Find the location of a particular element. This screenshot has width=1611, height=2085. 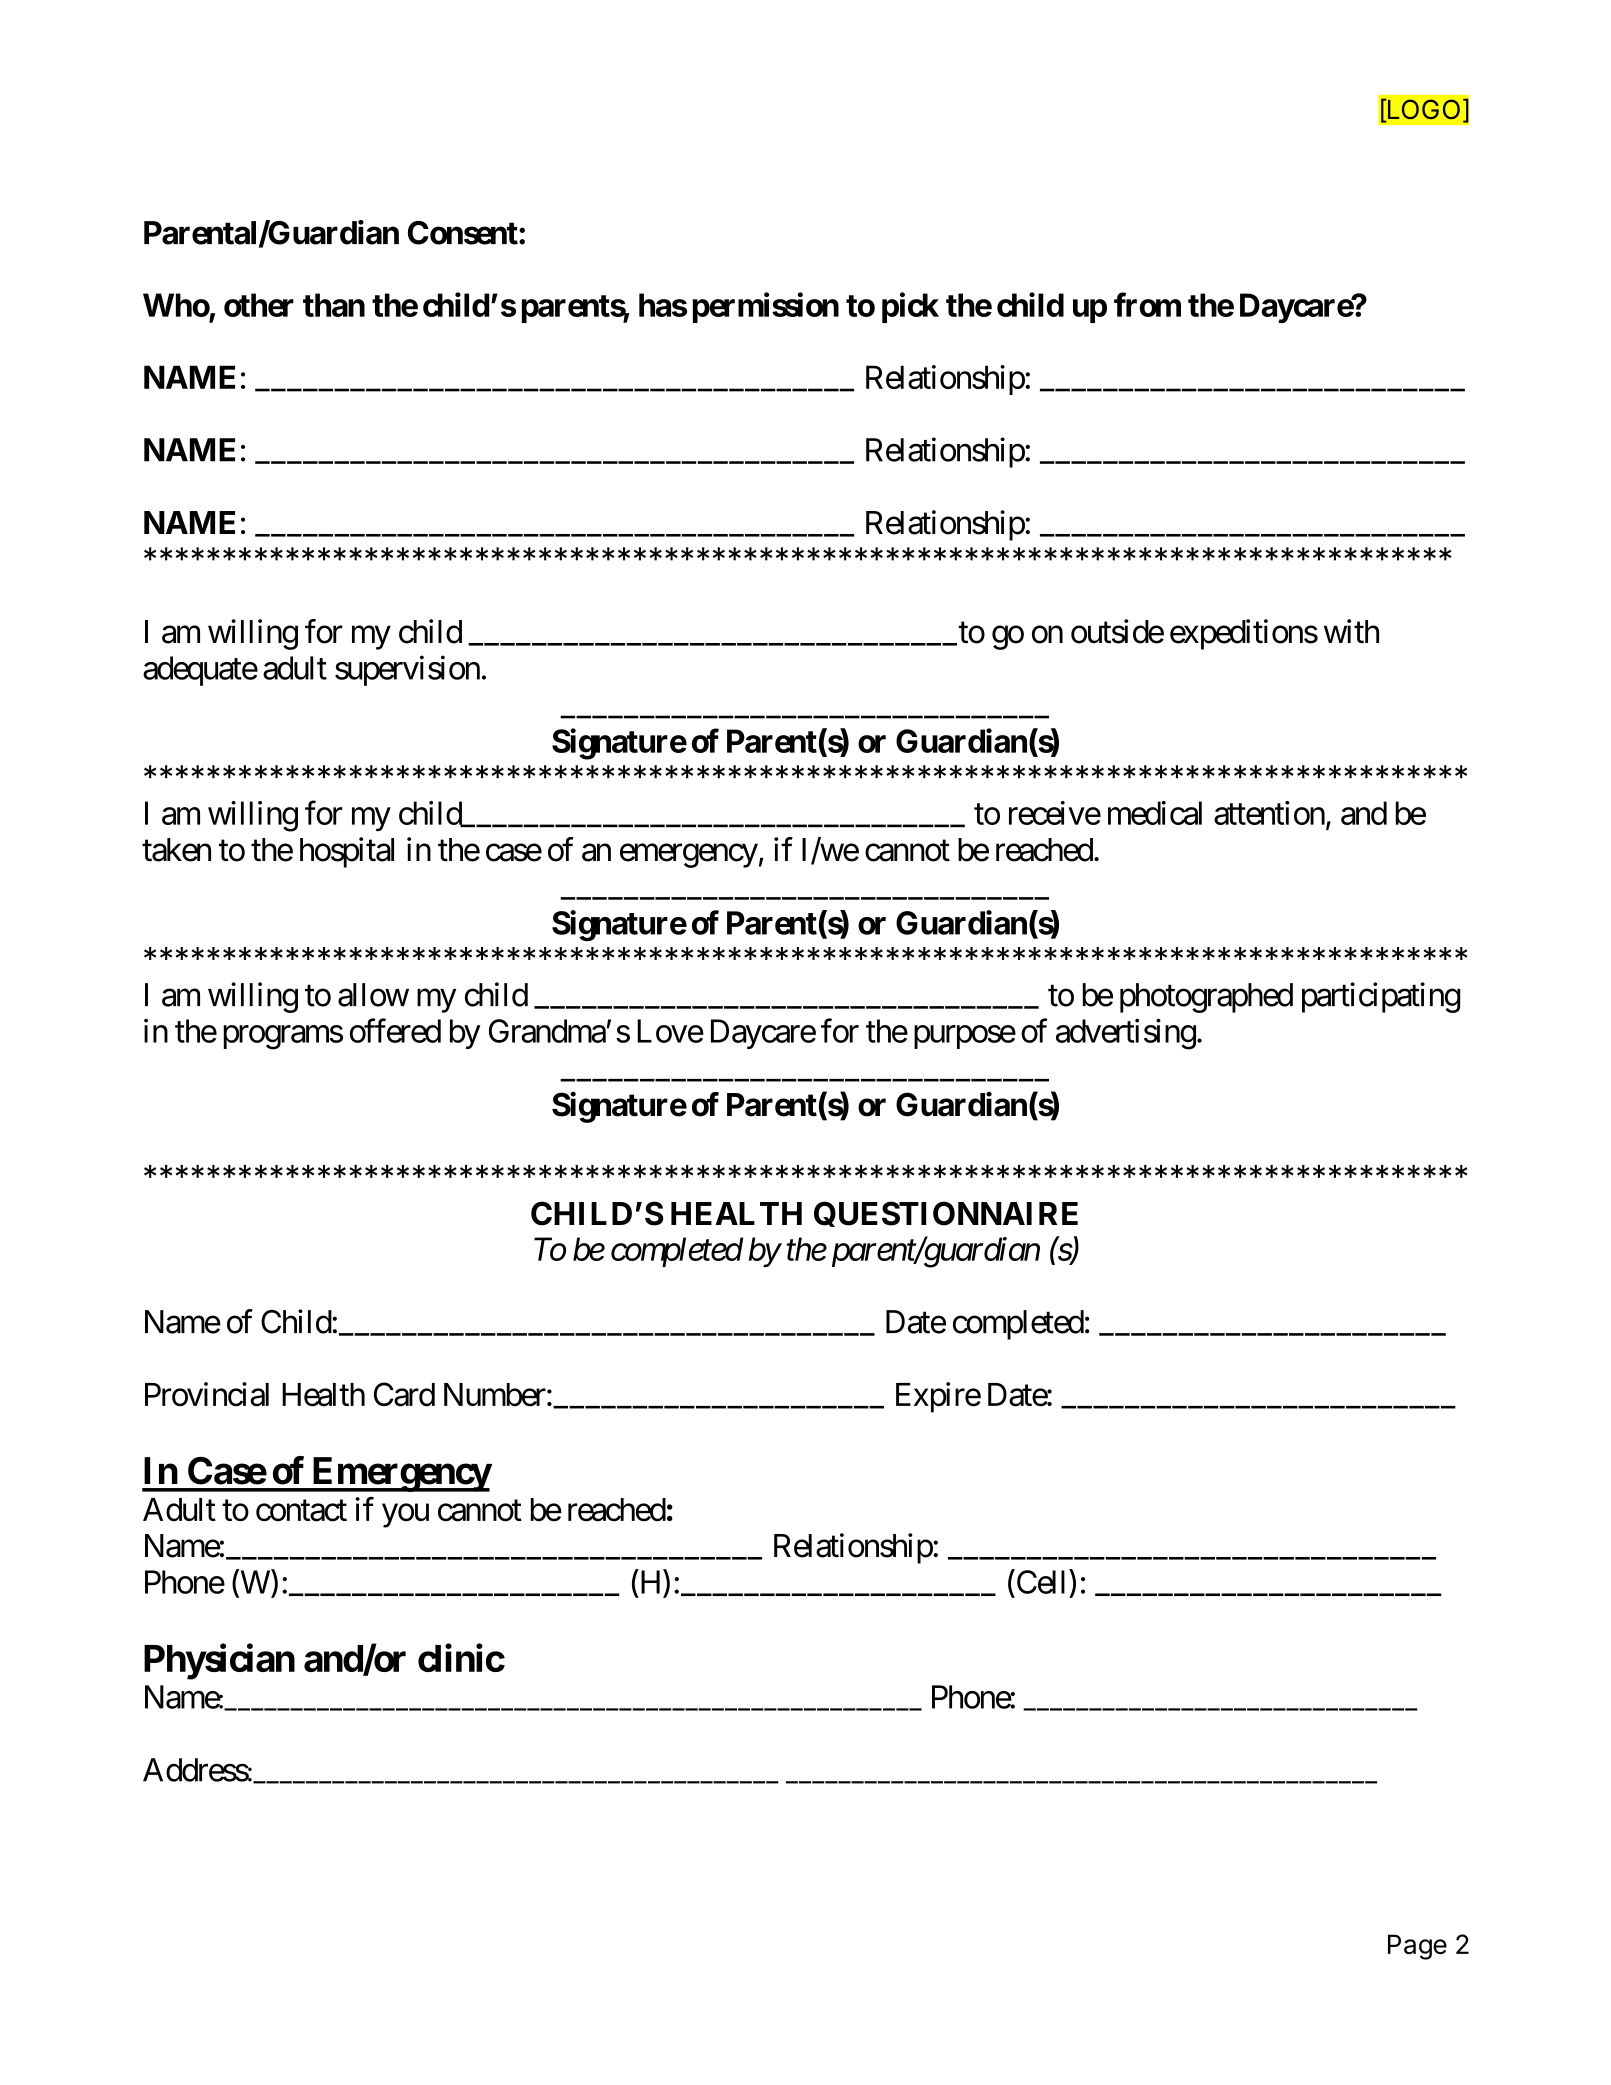

Card is located at coordinates (404, 1394).
